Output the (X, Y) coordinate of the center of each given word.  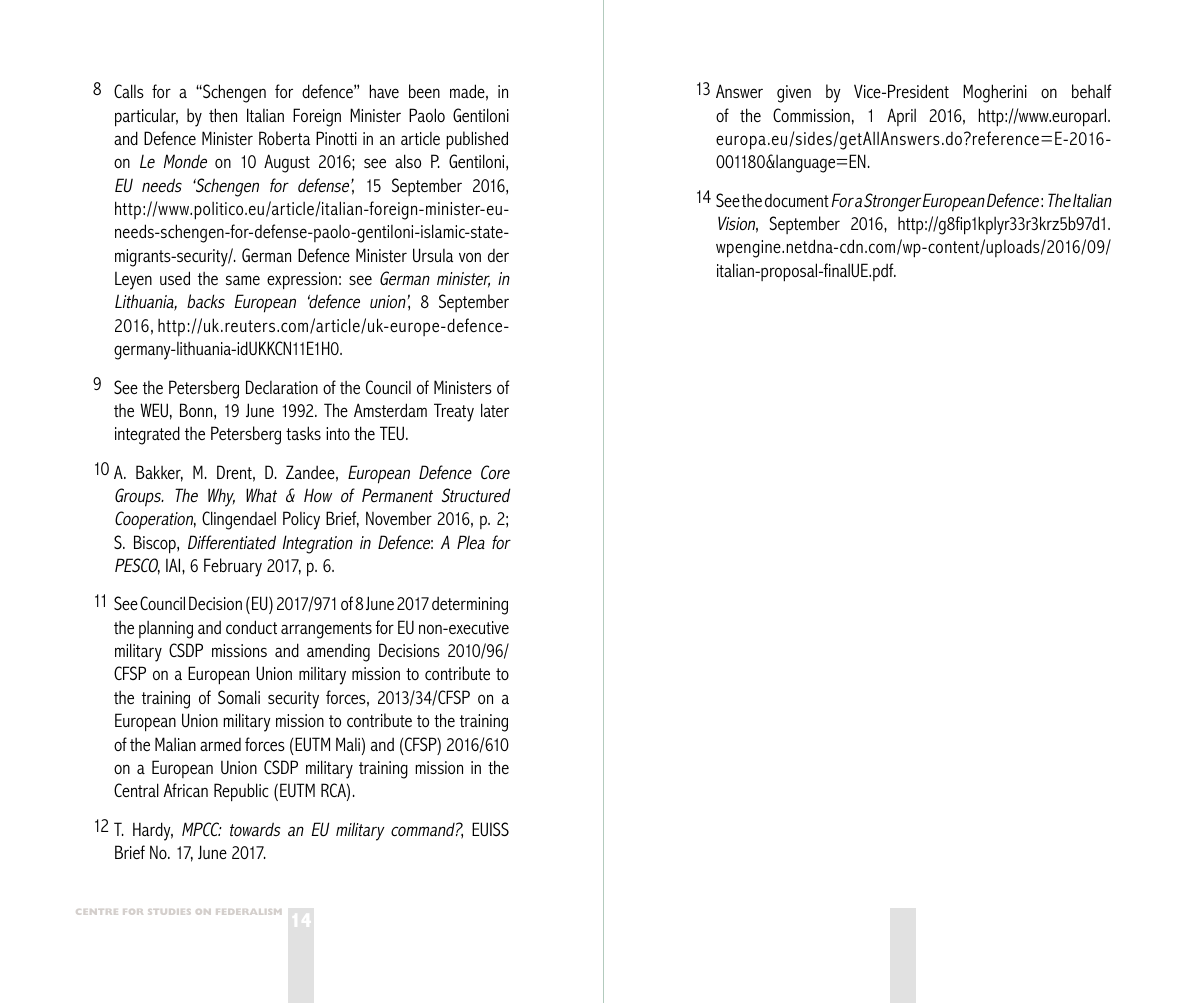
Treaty (454, 412)
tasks (303, 433)
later (495, 410)
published (477, 140)
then (223, 115)
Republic (241, 792)
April (901, 117)
